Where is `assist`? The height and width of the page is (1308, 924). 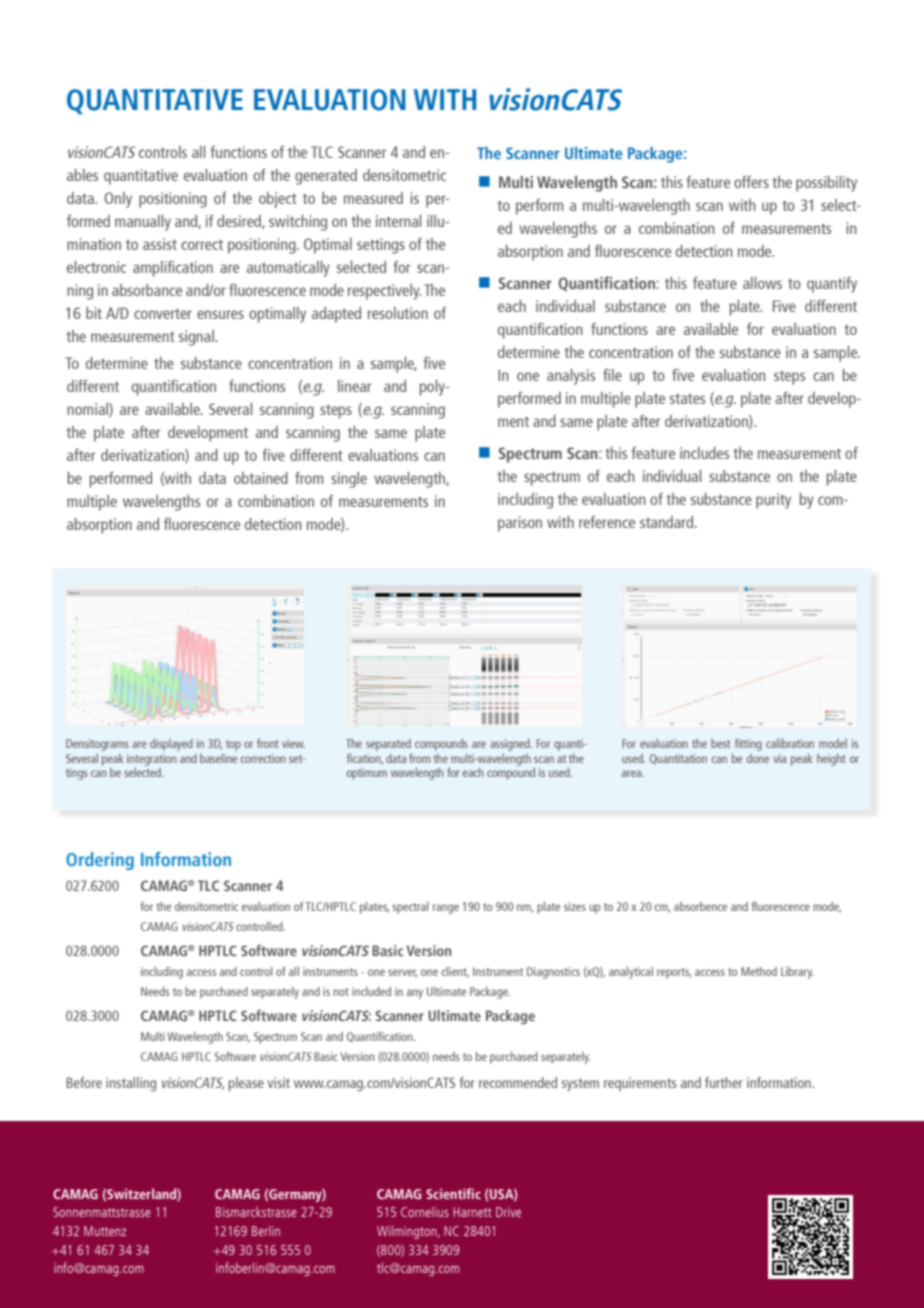 assist is located at coordinates (160, 244).
